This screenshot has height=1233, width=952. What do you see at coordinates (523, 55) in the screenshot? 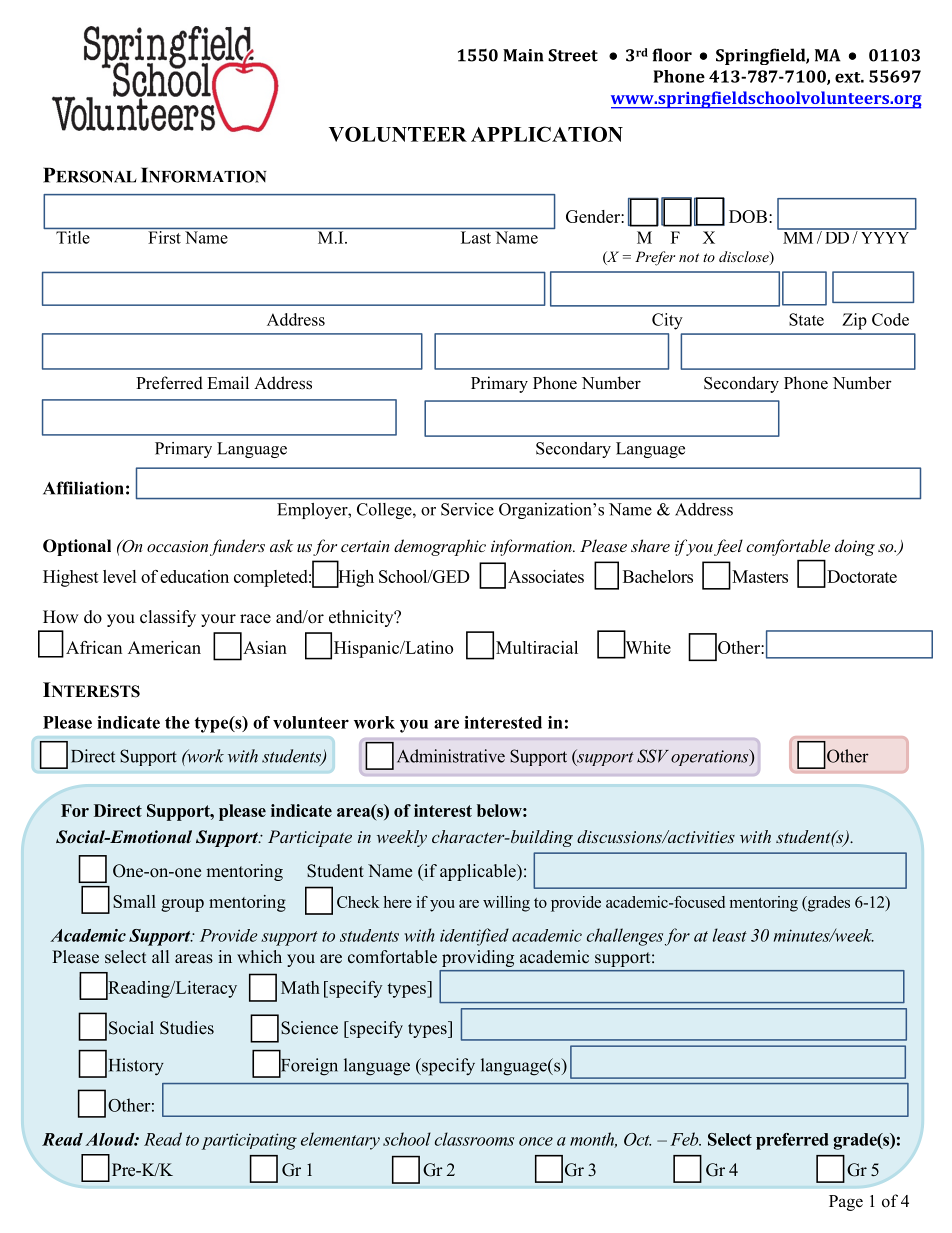
I see `Main` at bounding box center [523, 55].
